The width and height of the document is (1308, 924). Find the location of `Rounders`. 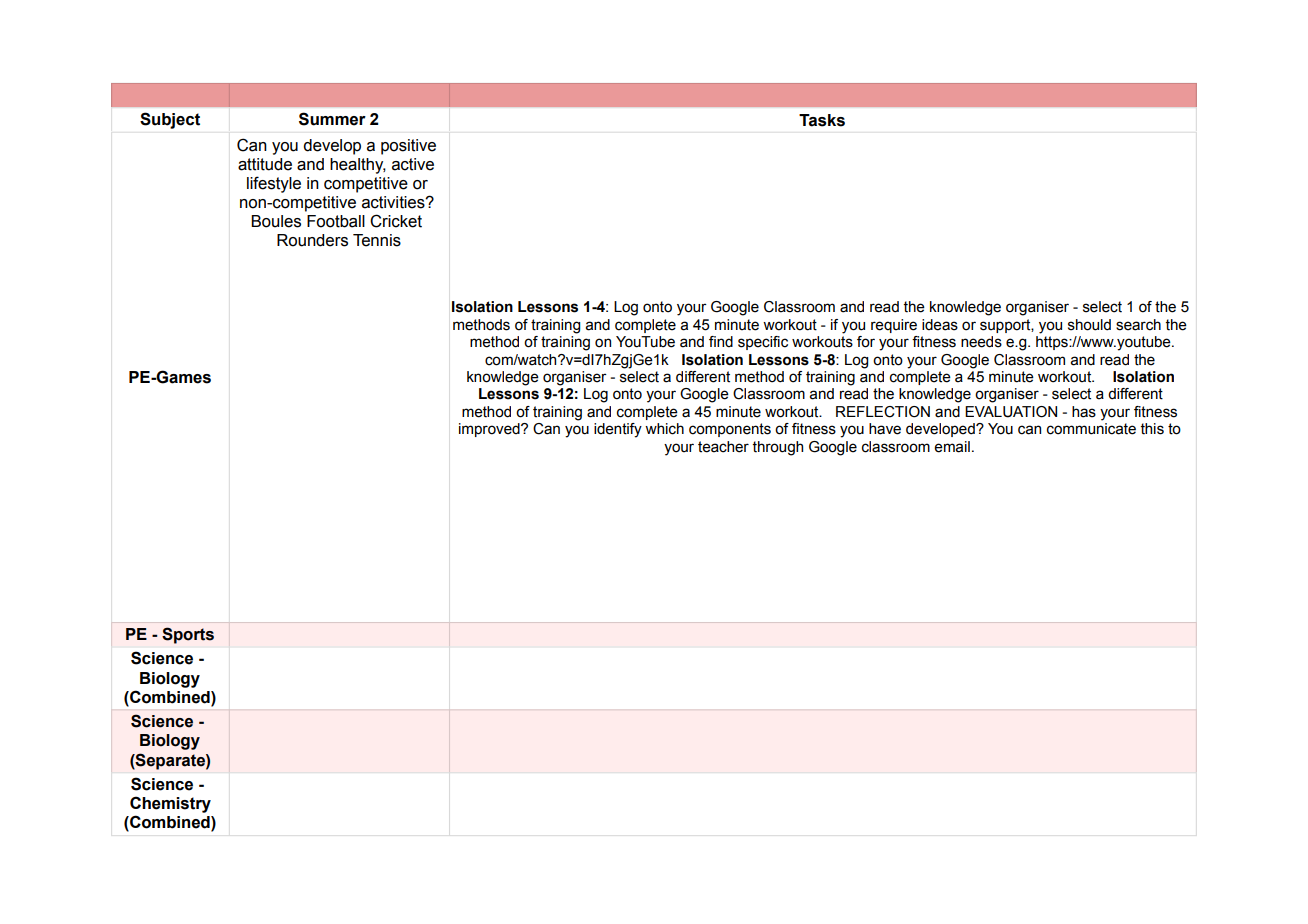

Rounders is located at coordinates (312, 240).
